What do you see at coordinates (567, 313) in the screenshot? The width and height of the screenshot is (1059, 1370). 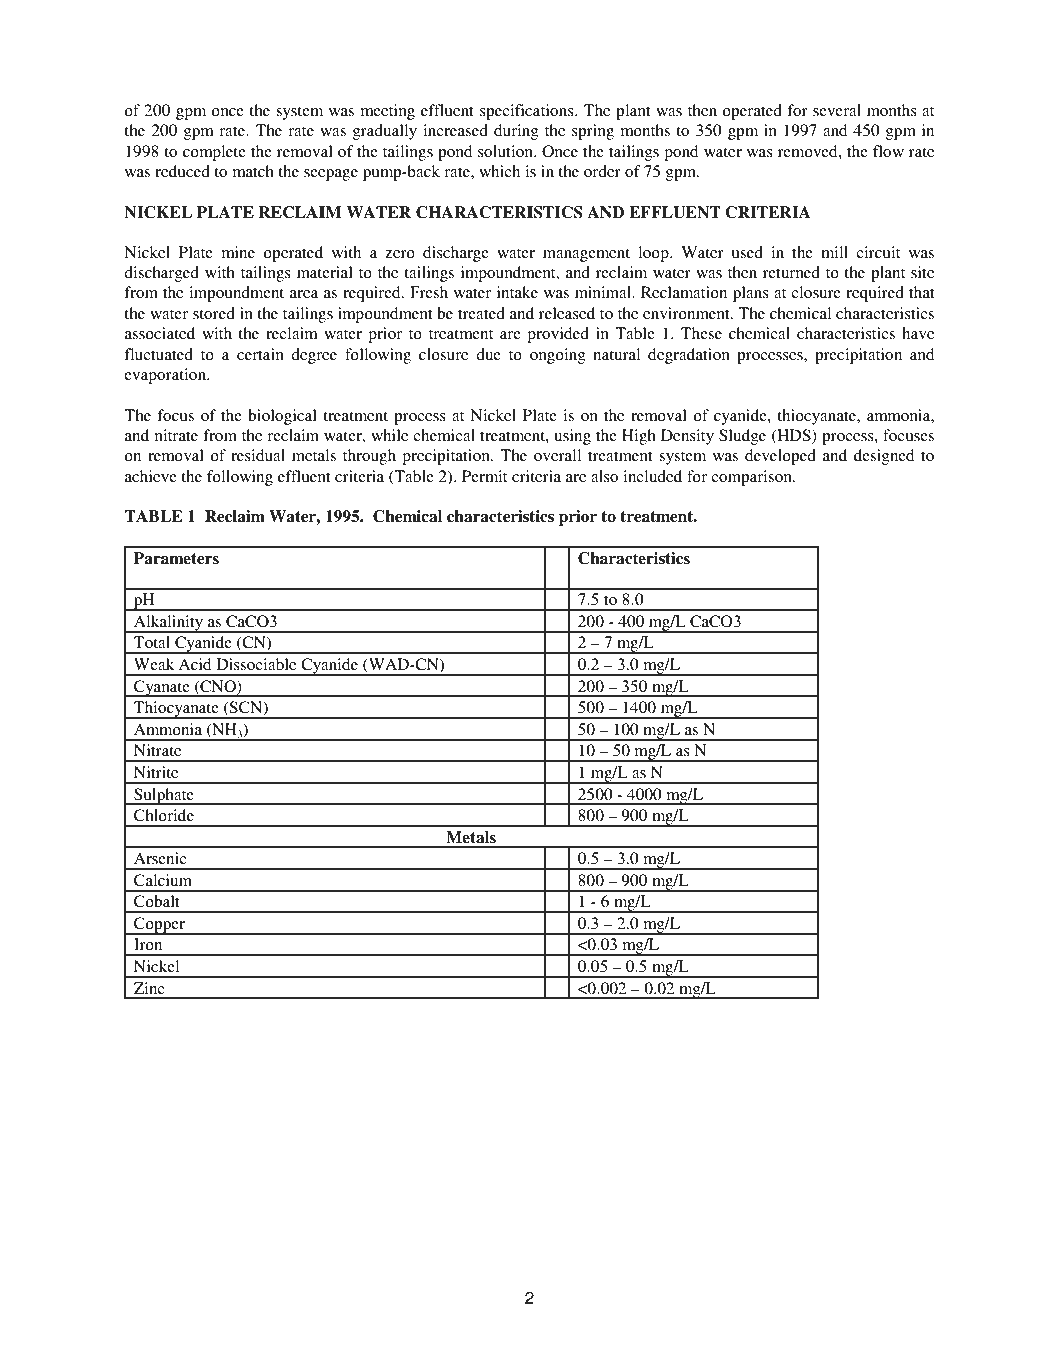 I see `released` at bounding box center [567, 313].
